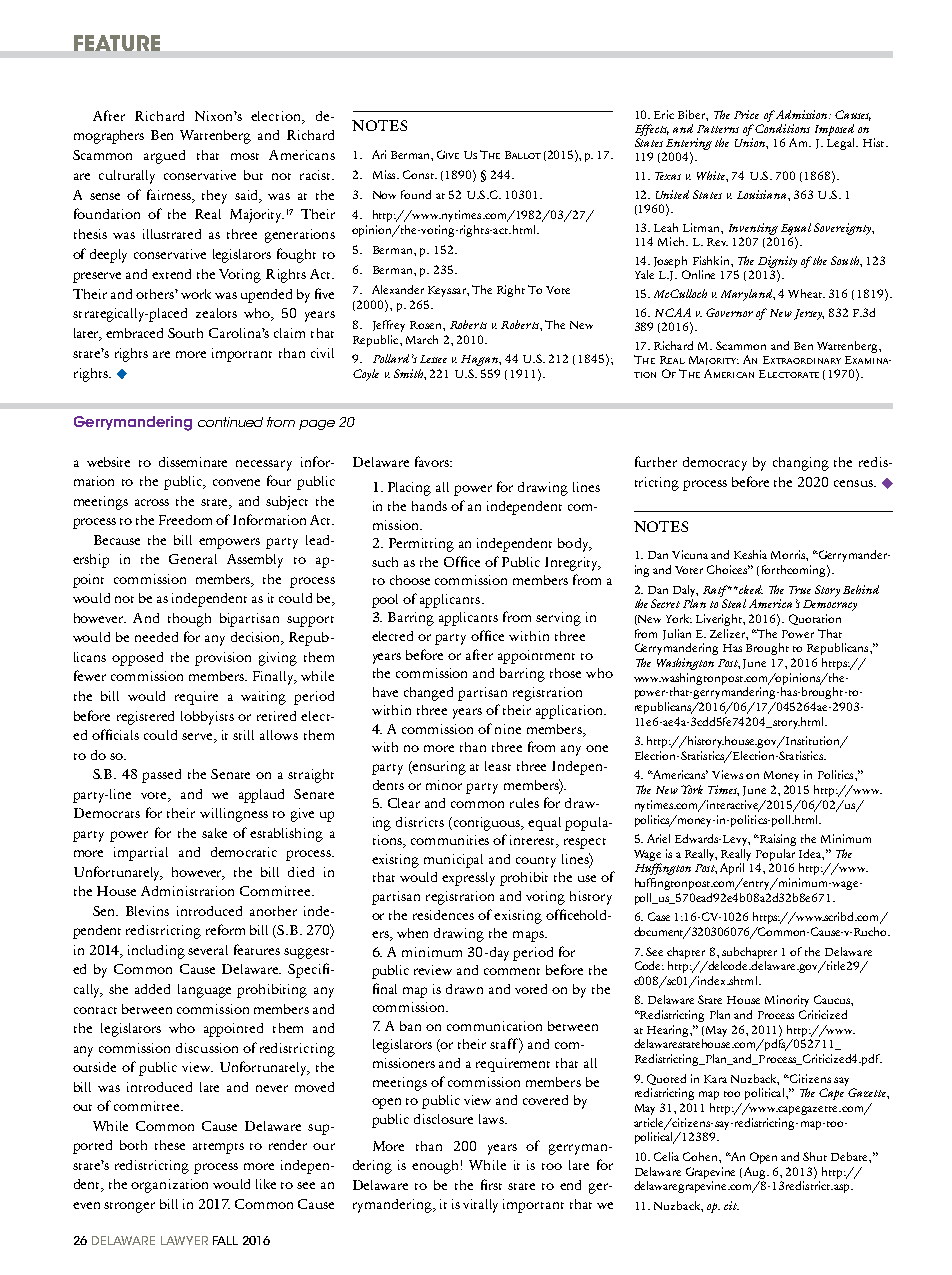 The width and height of the image is (952, 1275). Describe the element at coordinates (156, 952) in the image. I see `including` at that location.
